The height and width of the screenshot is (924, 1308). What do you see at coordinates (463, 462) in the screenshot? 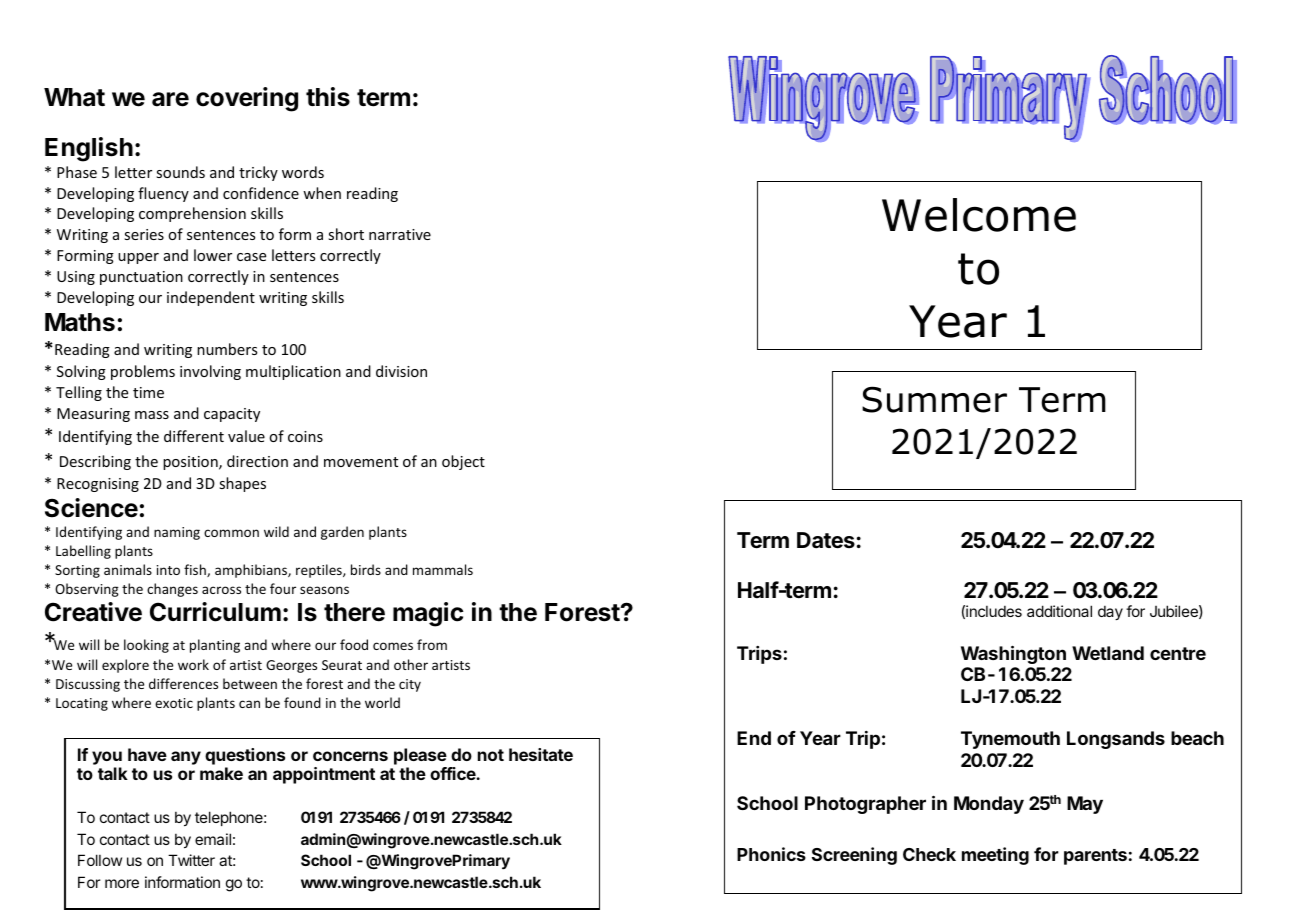
I see `object` at bounding box center [463, 462].
